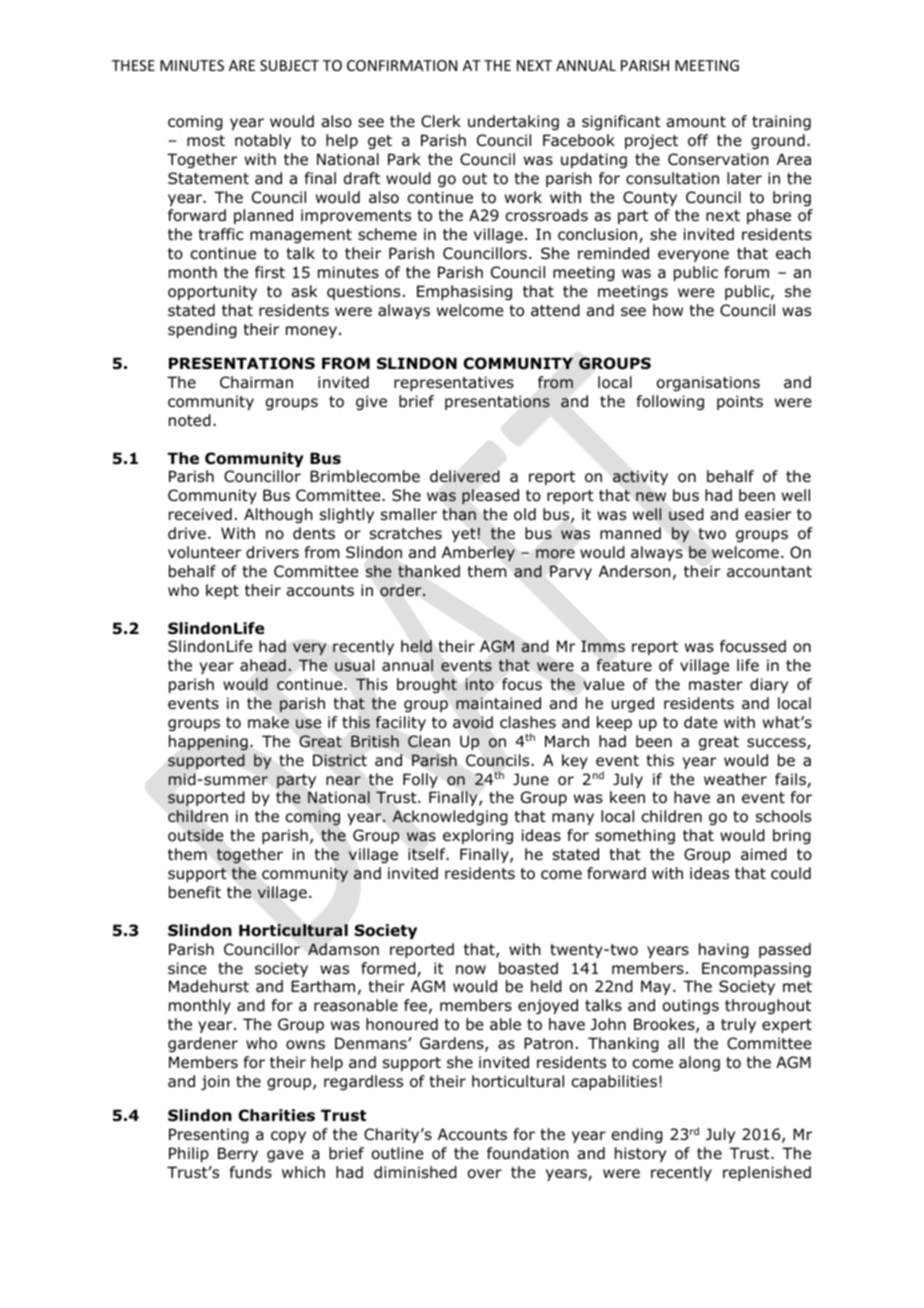  I want to click on most, so click(206, 141).
